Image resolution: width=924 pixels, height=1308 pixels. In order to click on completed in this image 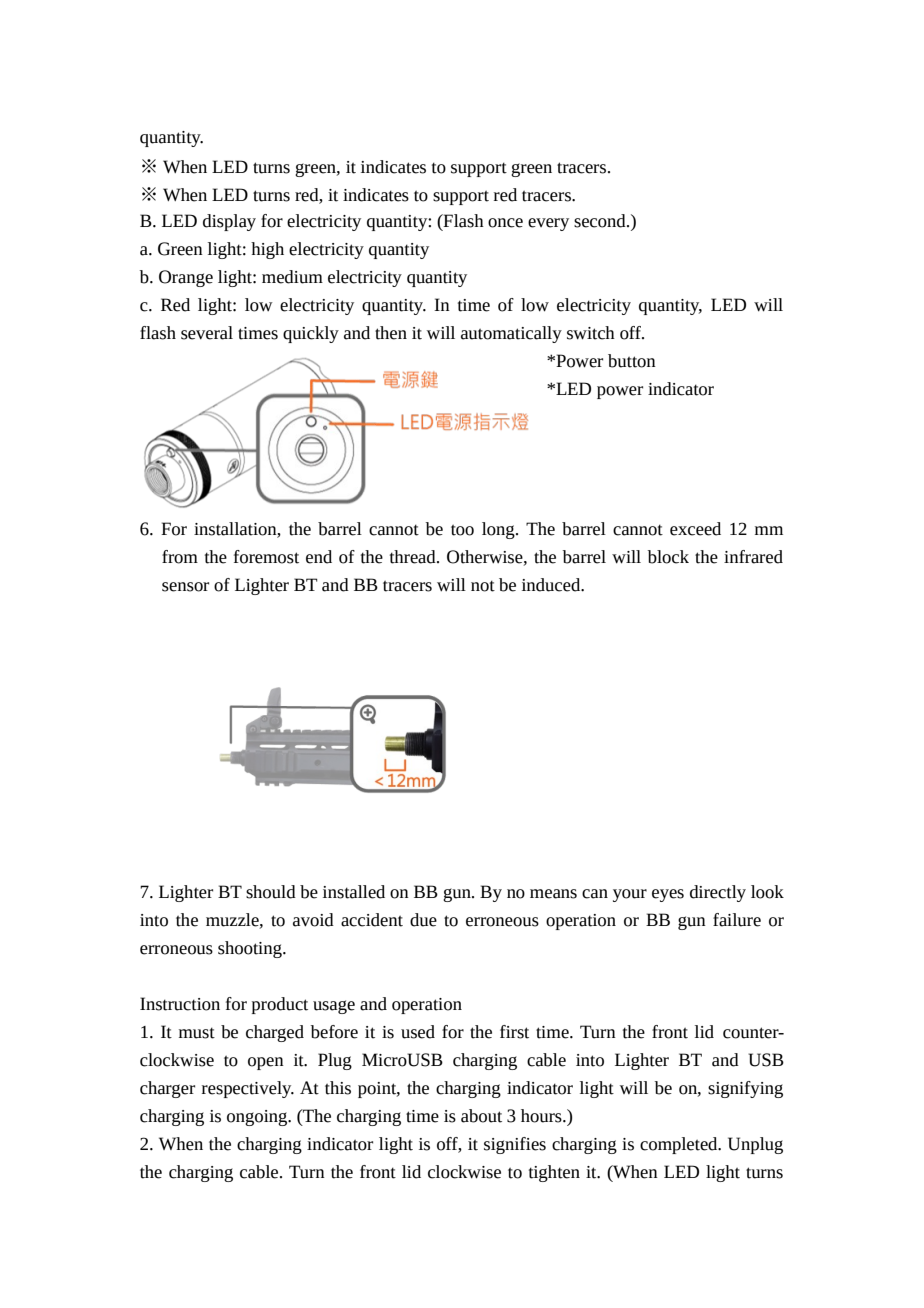, I will do `click(680, 1145)`.
